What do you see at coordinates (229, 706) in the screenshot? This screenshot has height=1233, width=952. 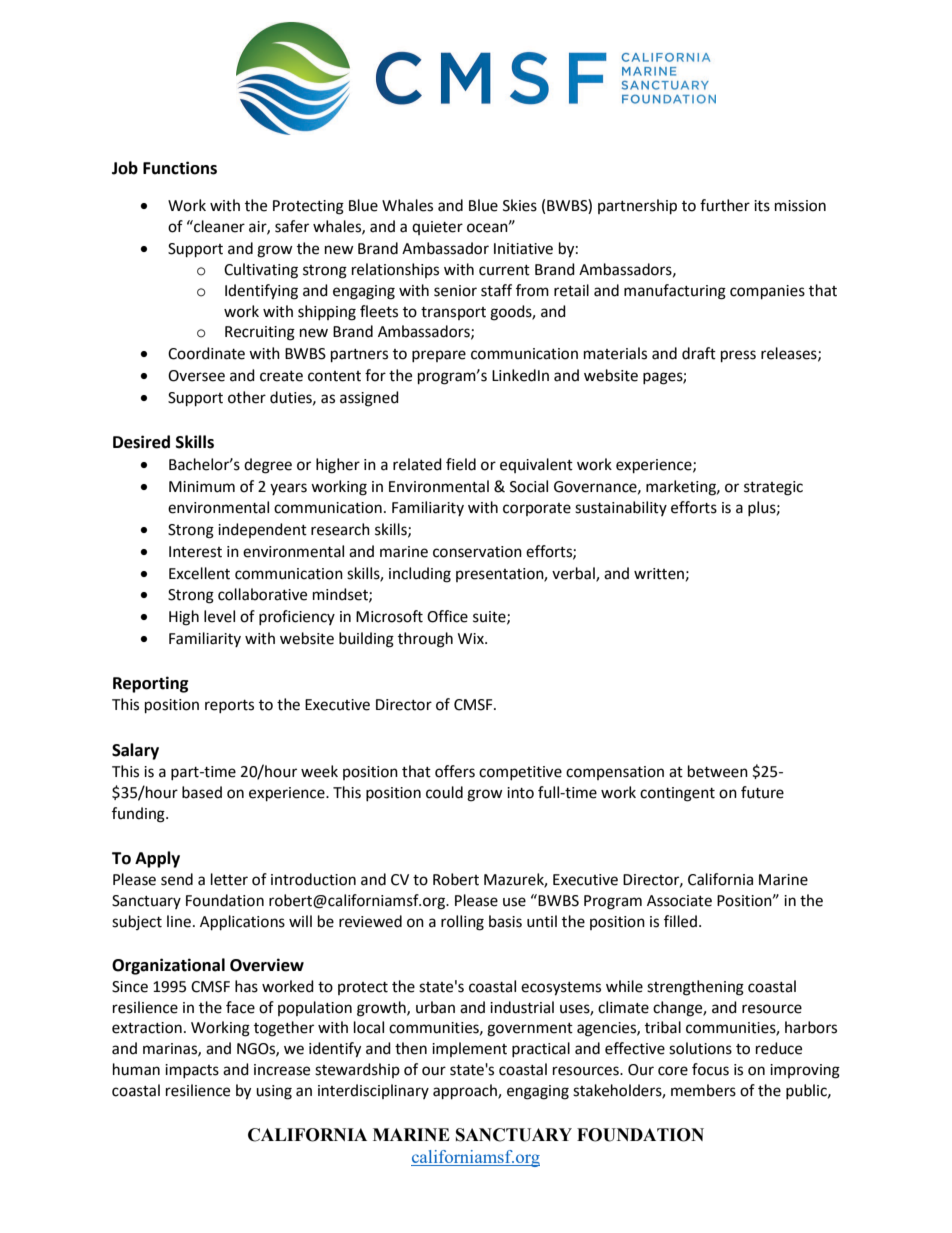 I see `reports` at bounding box center [229, 706].
